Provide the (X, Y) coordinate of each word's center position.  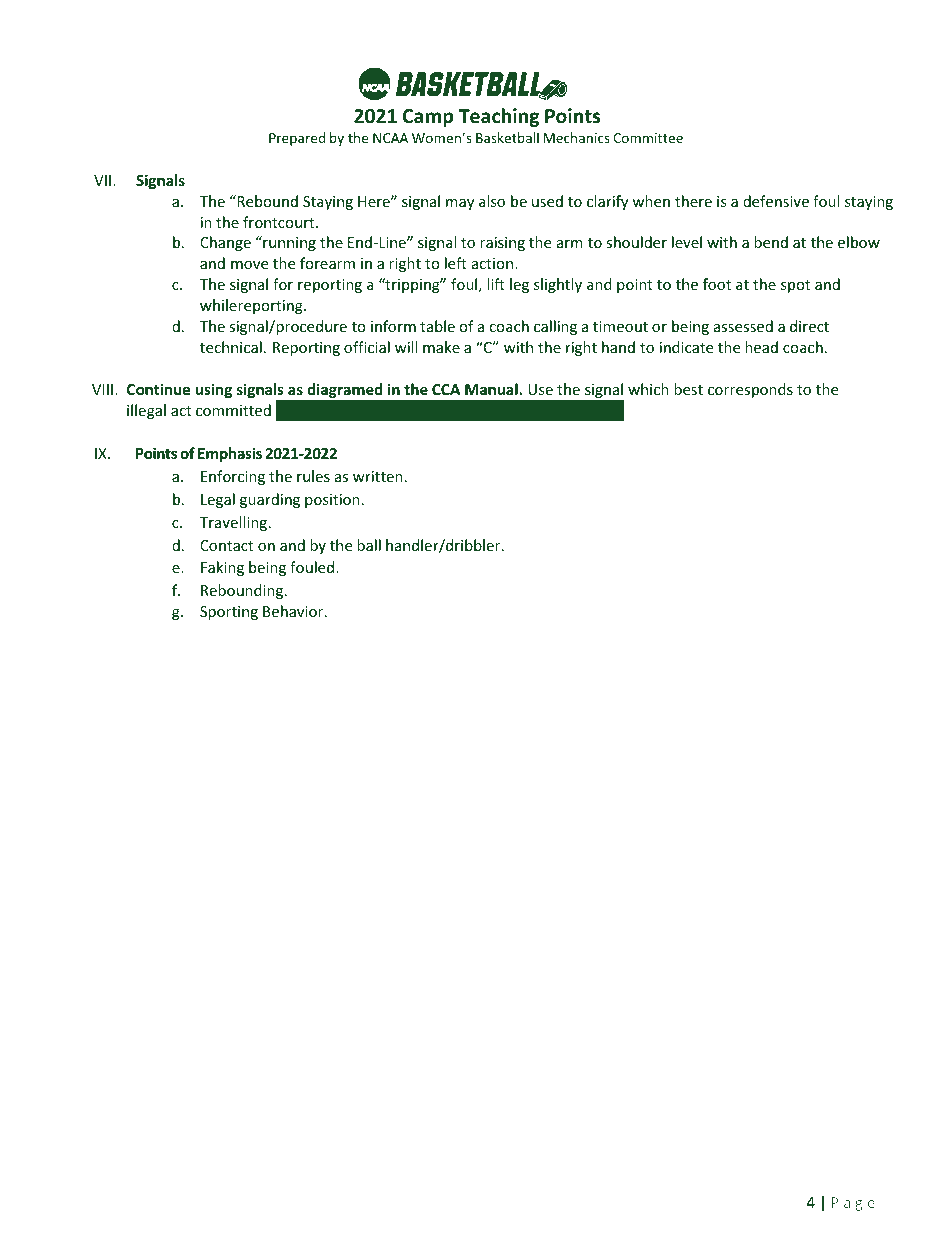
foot (717, 284)
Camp (428, 118)
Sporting (229, 613)
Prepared (297, 139)
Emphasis (230, 454)
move (249, 265)
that (452, 410)
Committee (648, 138)
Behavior (294, 611)
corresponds (750, 390)
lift (496, 284)
